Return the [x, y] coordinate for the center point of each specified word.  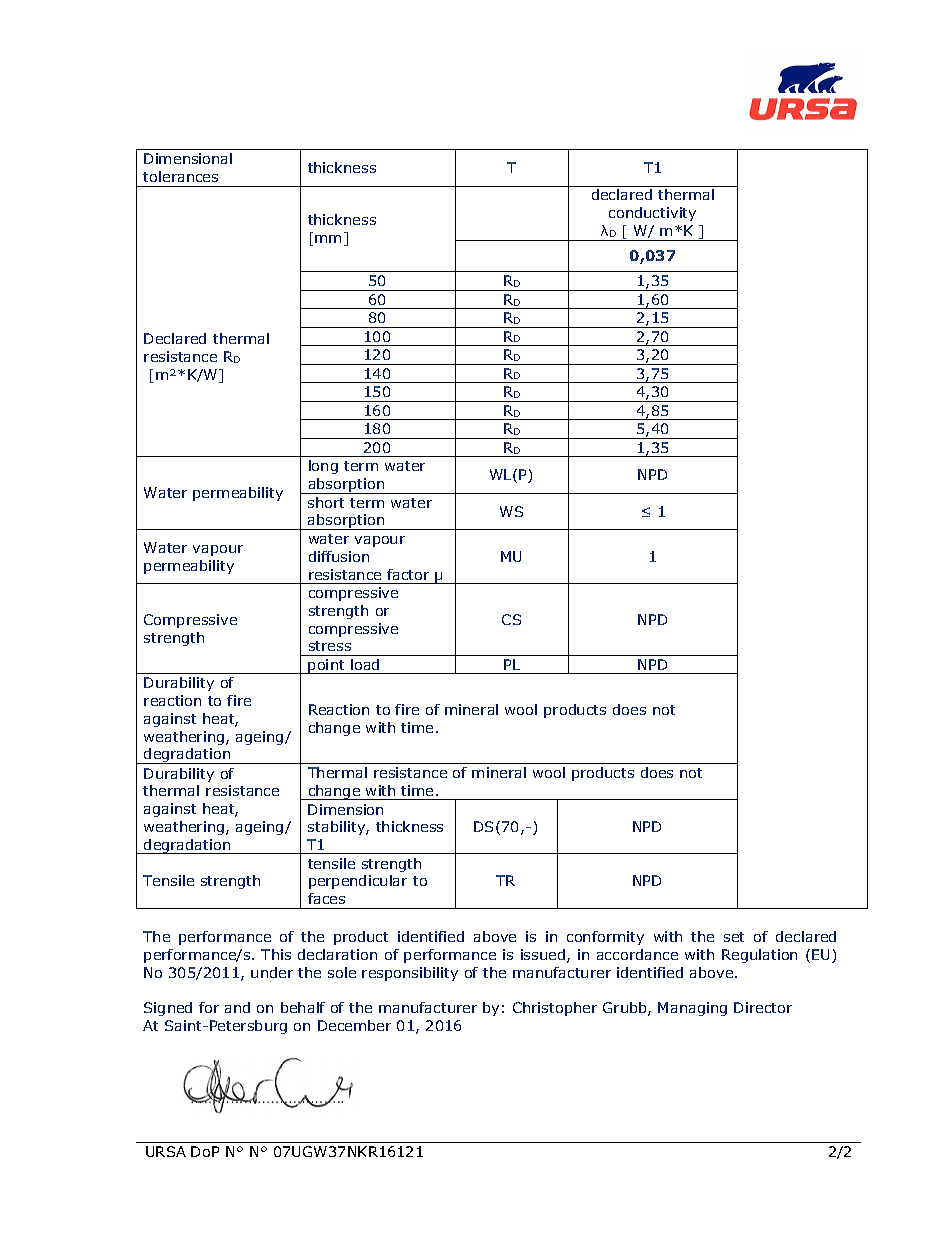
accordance [637, 954]
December [354, 1025]
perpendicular [358, 882]
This [276, 954]
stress [330, 646]
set [734, 937]
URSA [166, 1151]
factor [408, 574]
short [326, 502]
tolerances [180, 176]
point [327, 666]
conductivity [652, 214]
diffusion [339, 556]
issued [543, 954]
